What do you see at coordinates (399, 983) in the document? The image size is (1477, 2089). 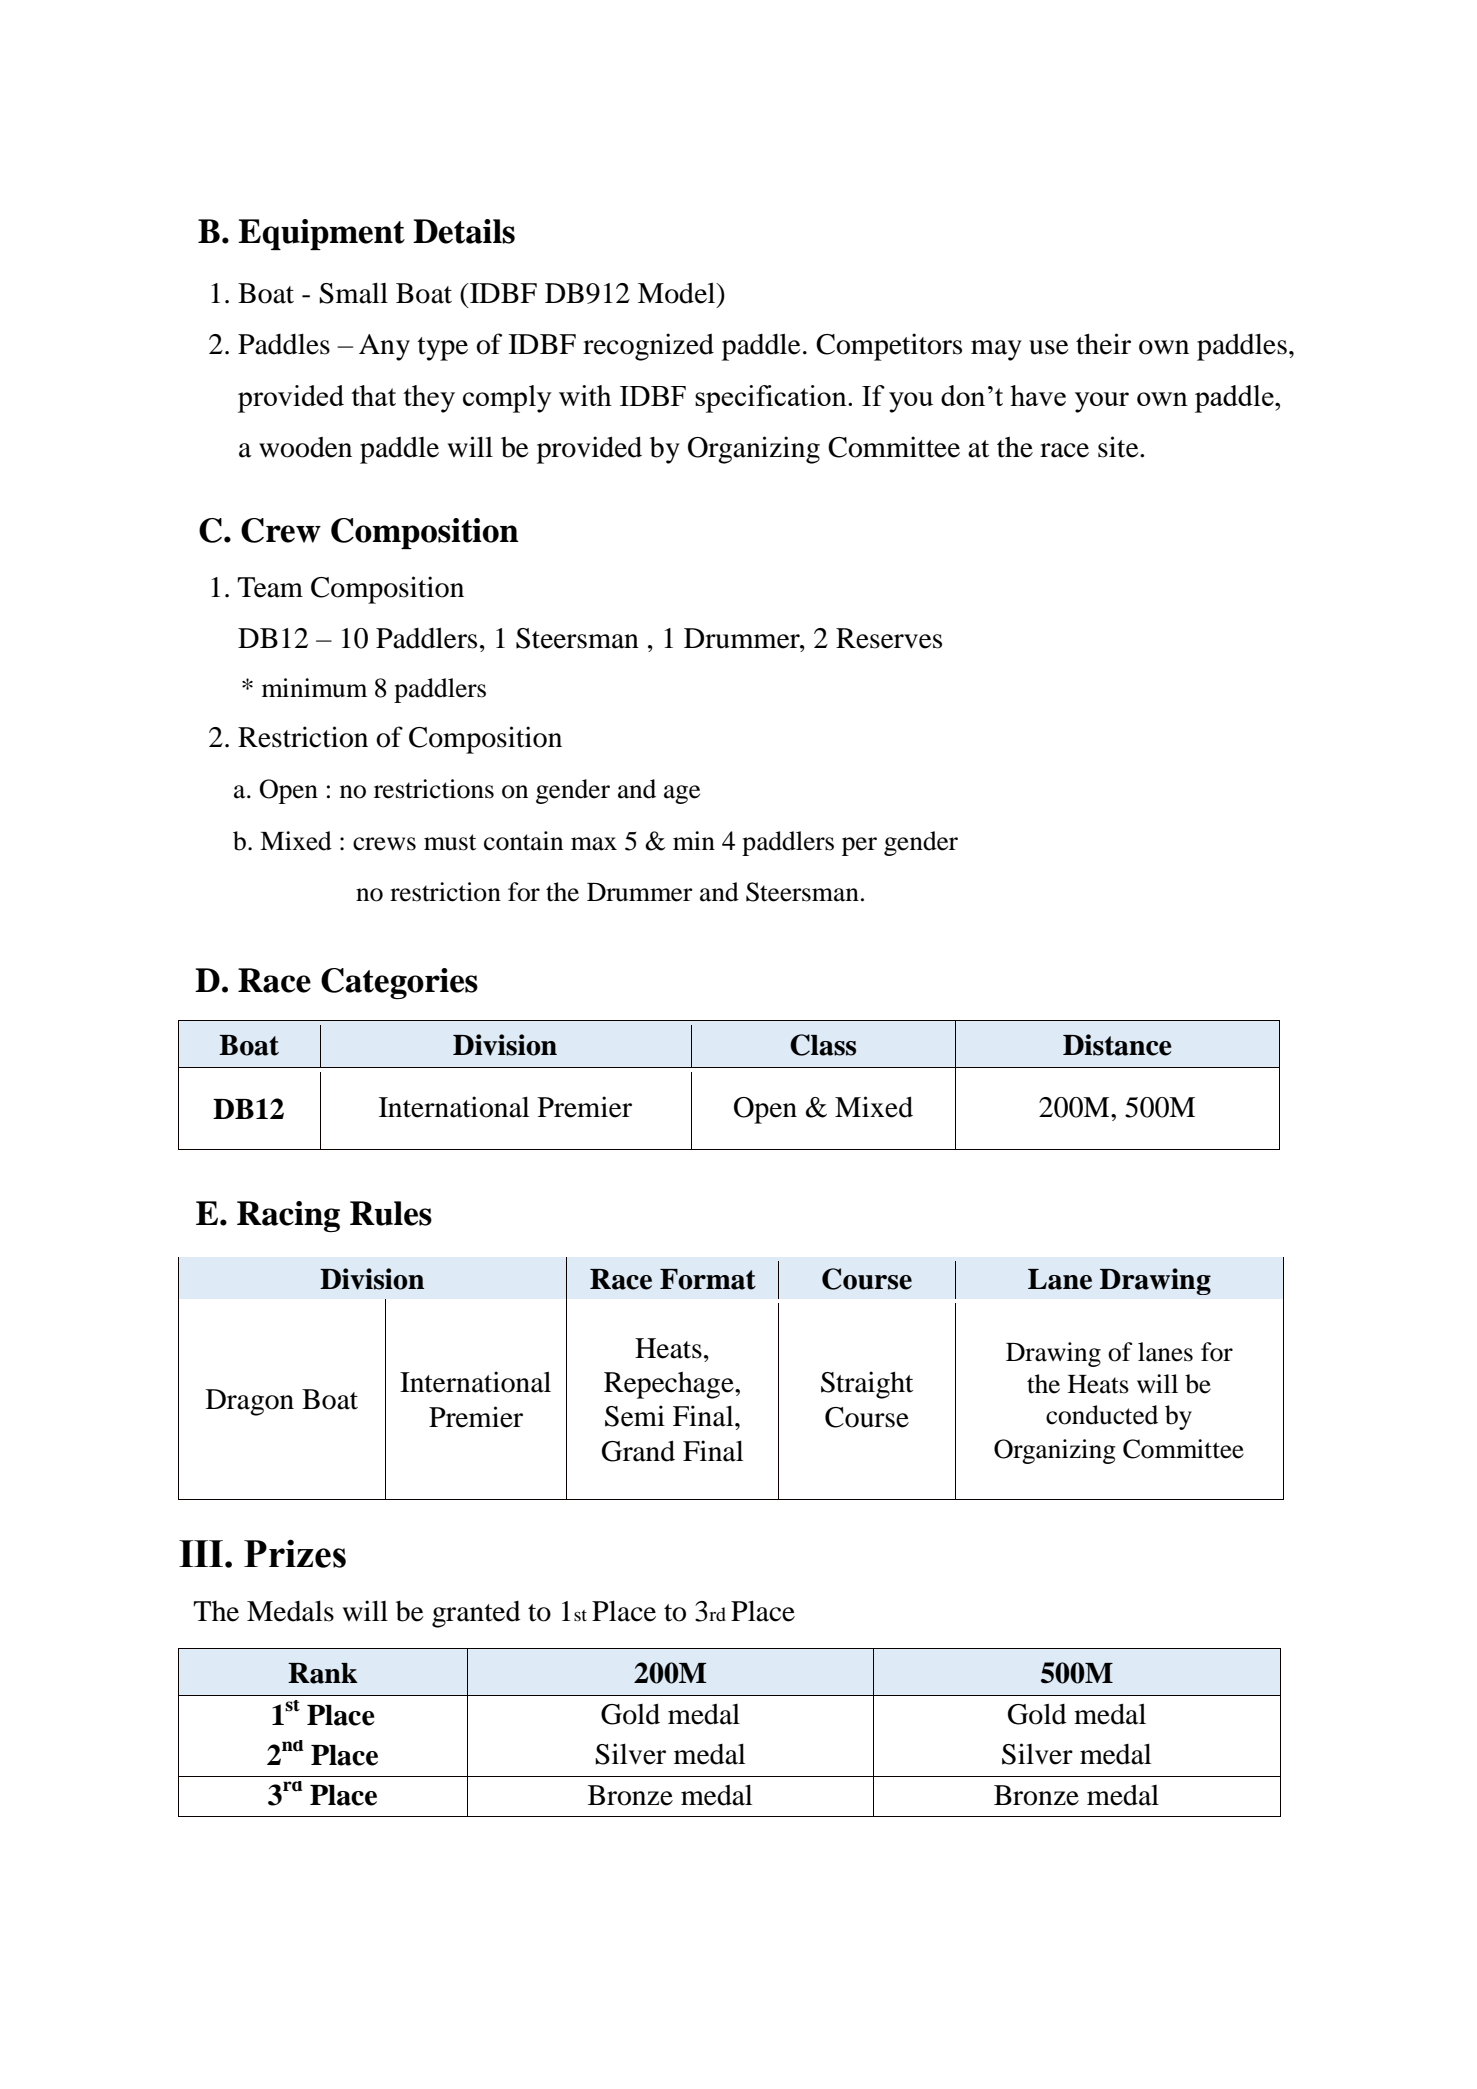 I see `Categories` at bounding box center [399, 983].
